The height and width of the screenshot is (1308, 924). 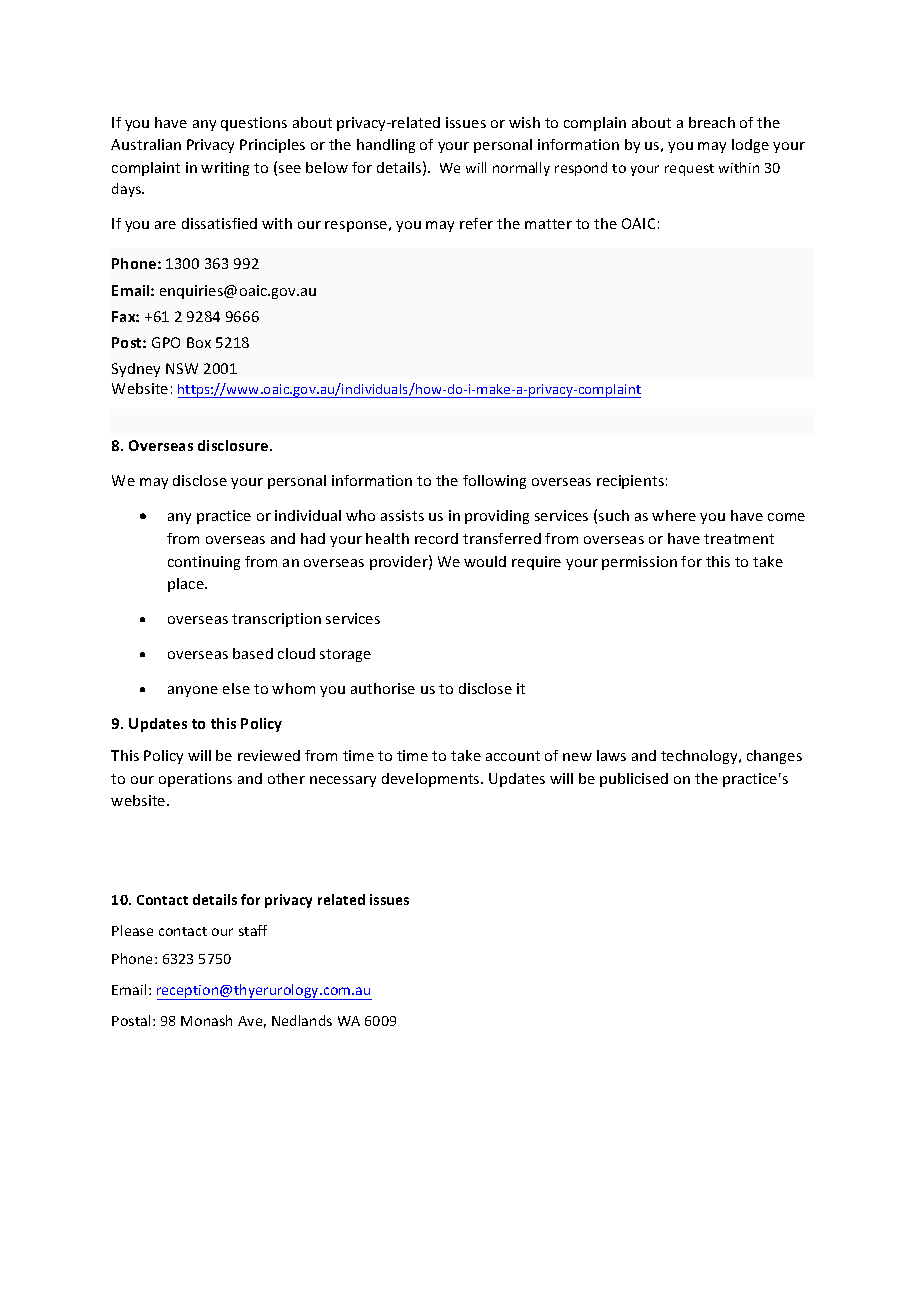 I want to click on permission, so click(x=639, y=563).
